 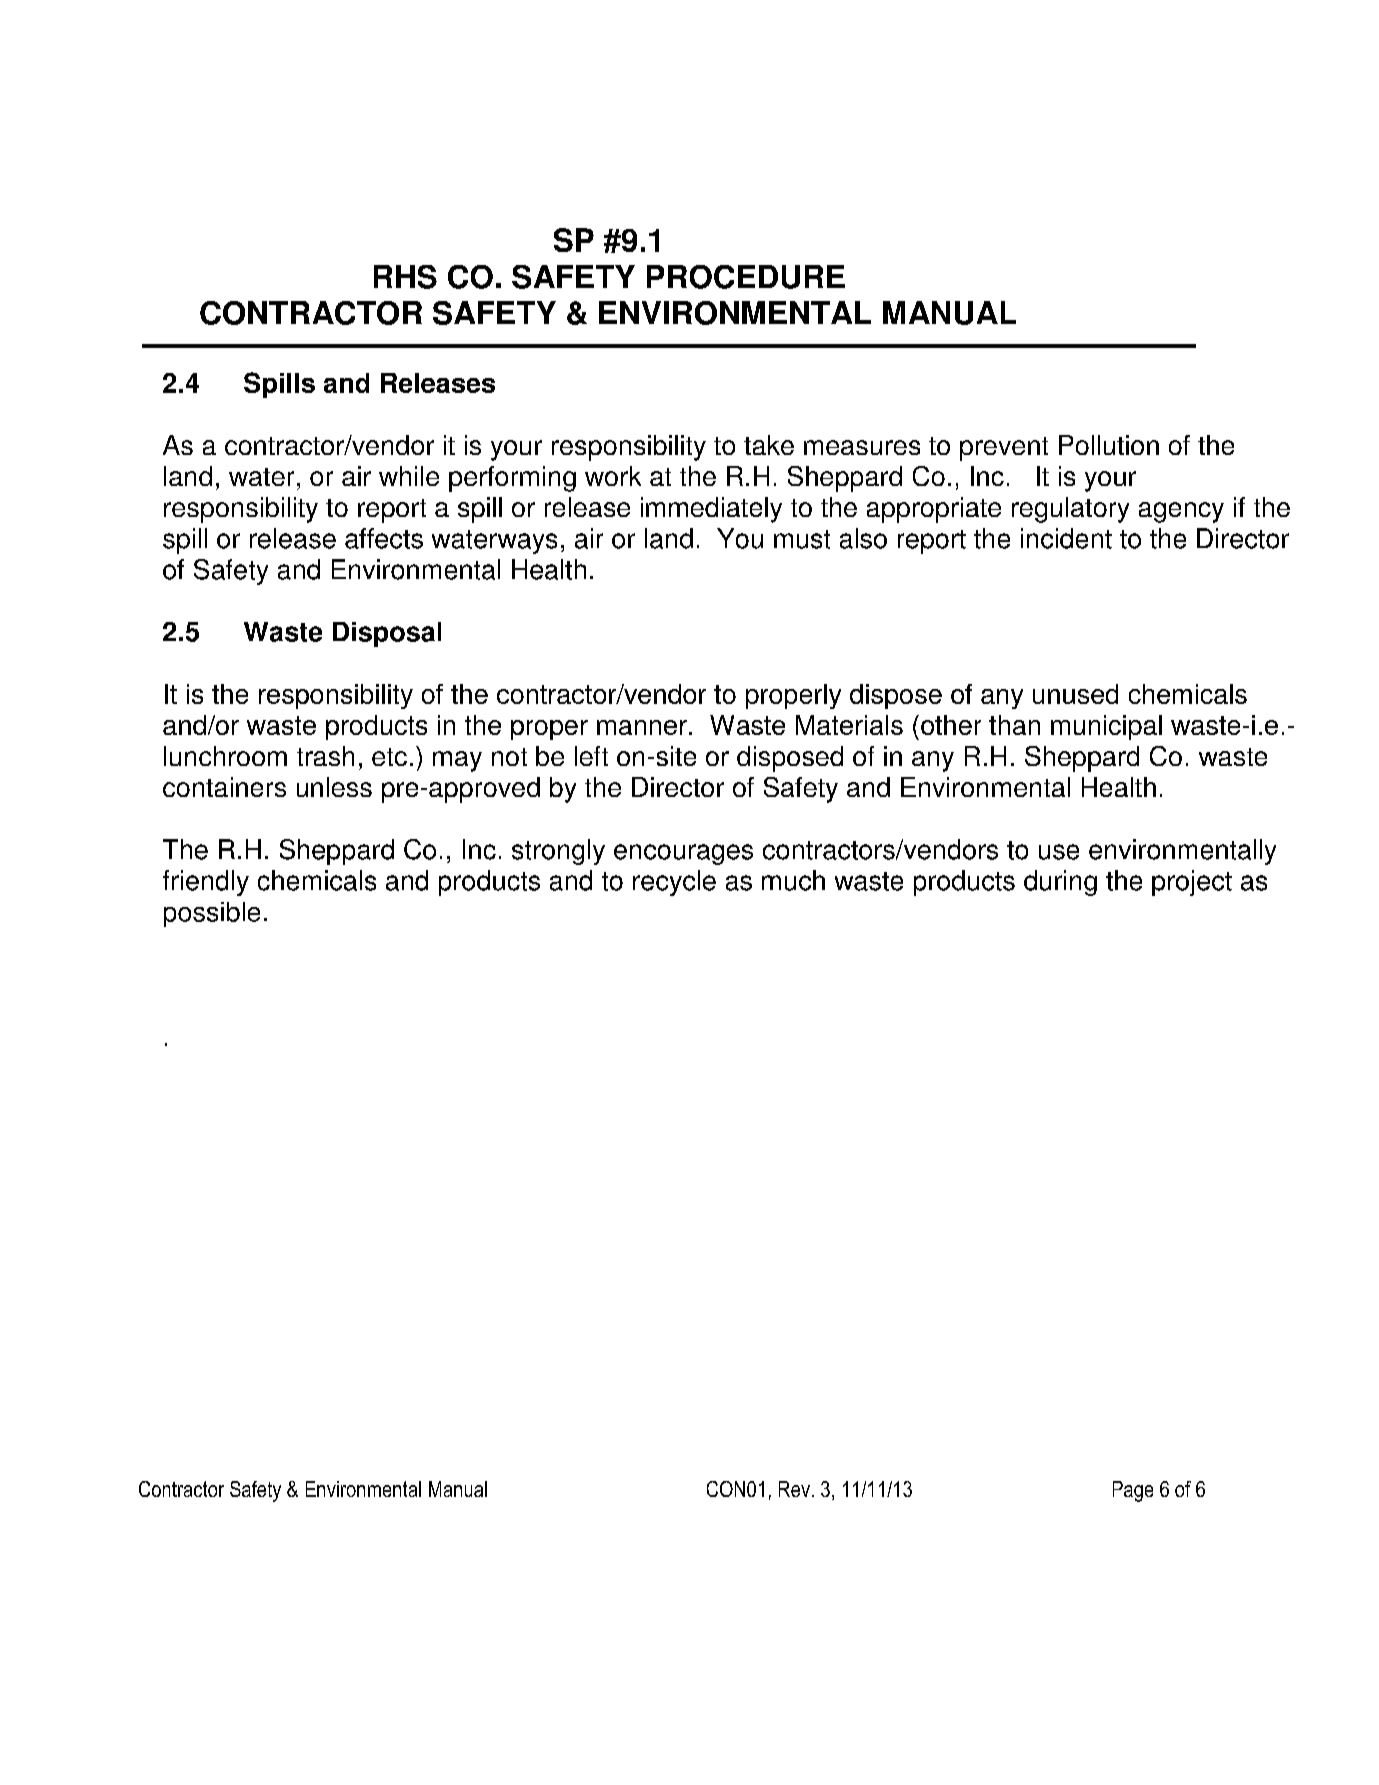 I want to click on Pollution, so click(x=1109, y=445).
